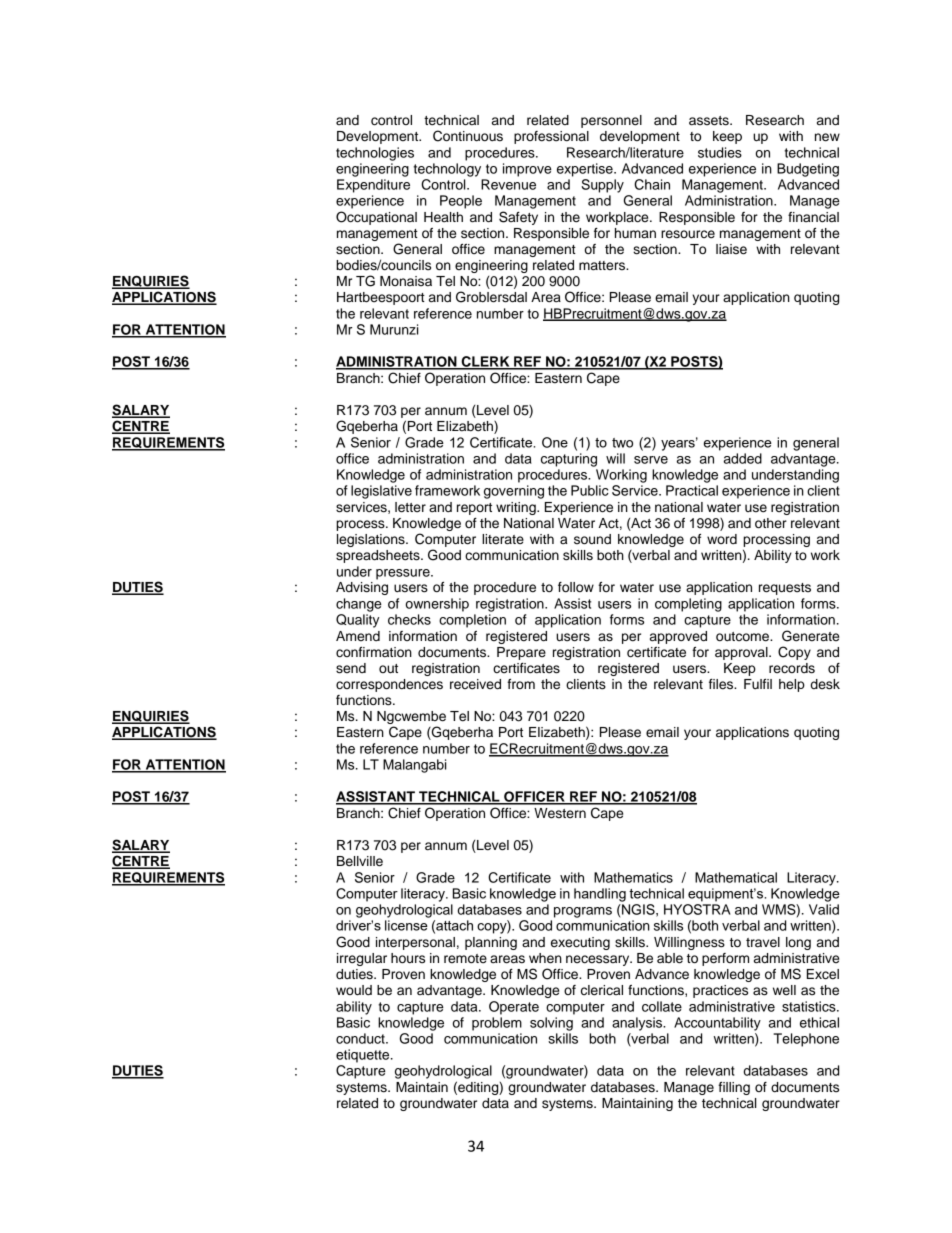 This page has height=1233, width=952. I want to click on technologies, so click(375, 154).
